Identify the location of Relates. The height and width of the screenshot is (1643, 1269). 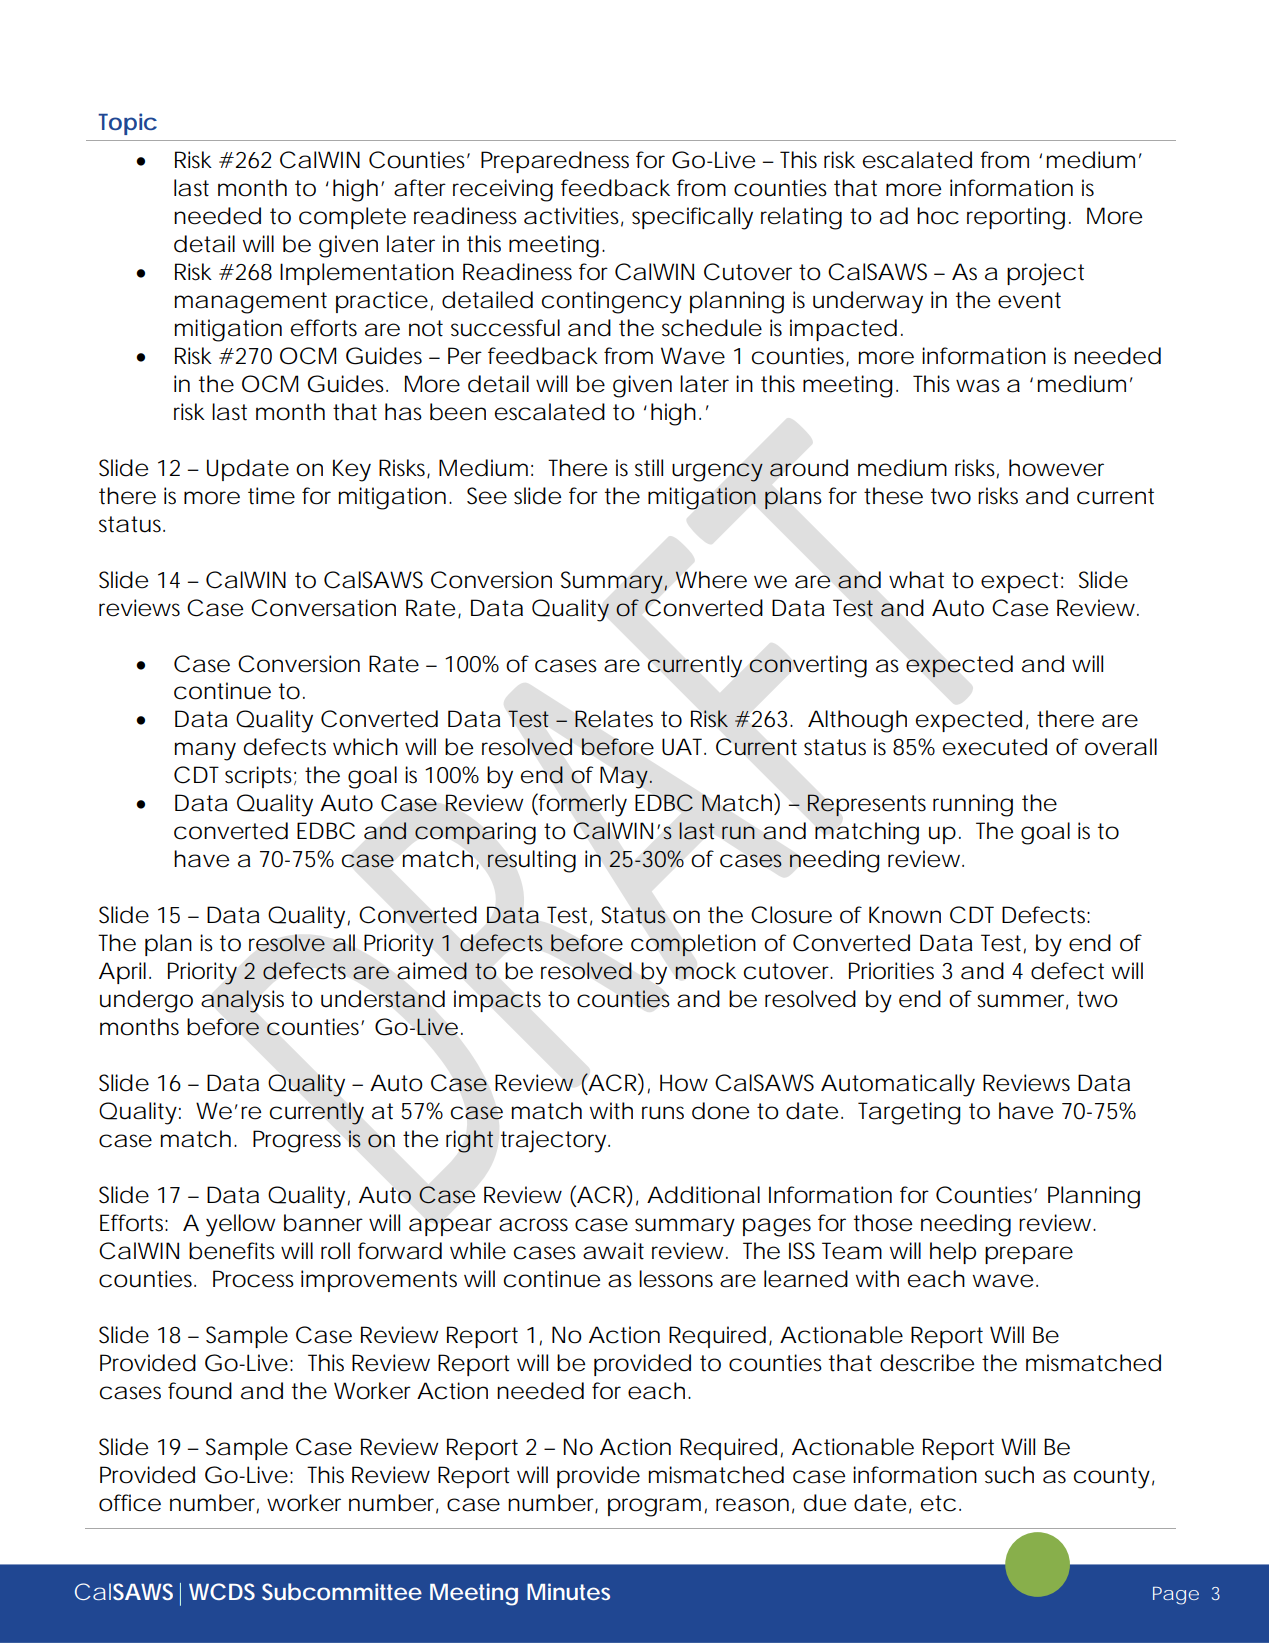
(614, 719).
